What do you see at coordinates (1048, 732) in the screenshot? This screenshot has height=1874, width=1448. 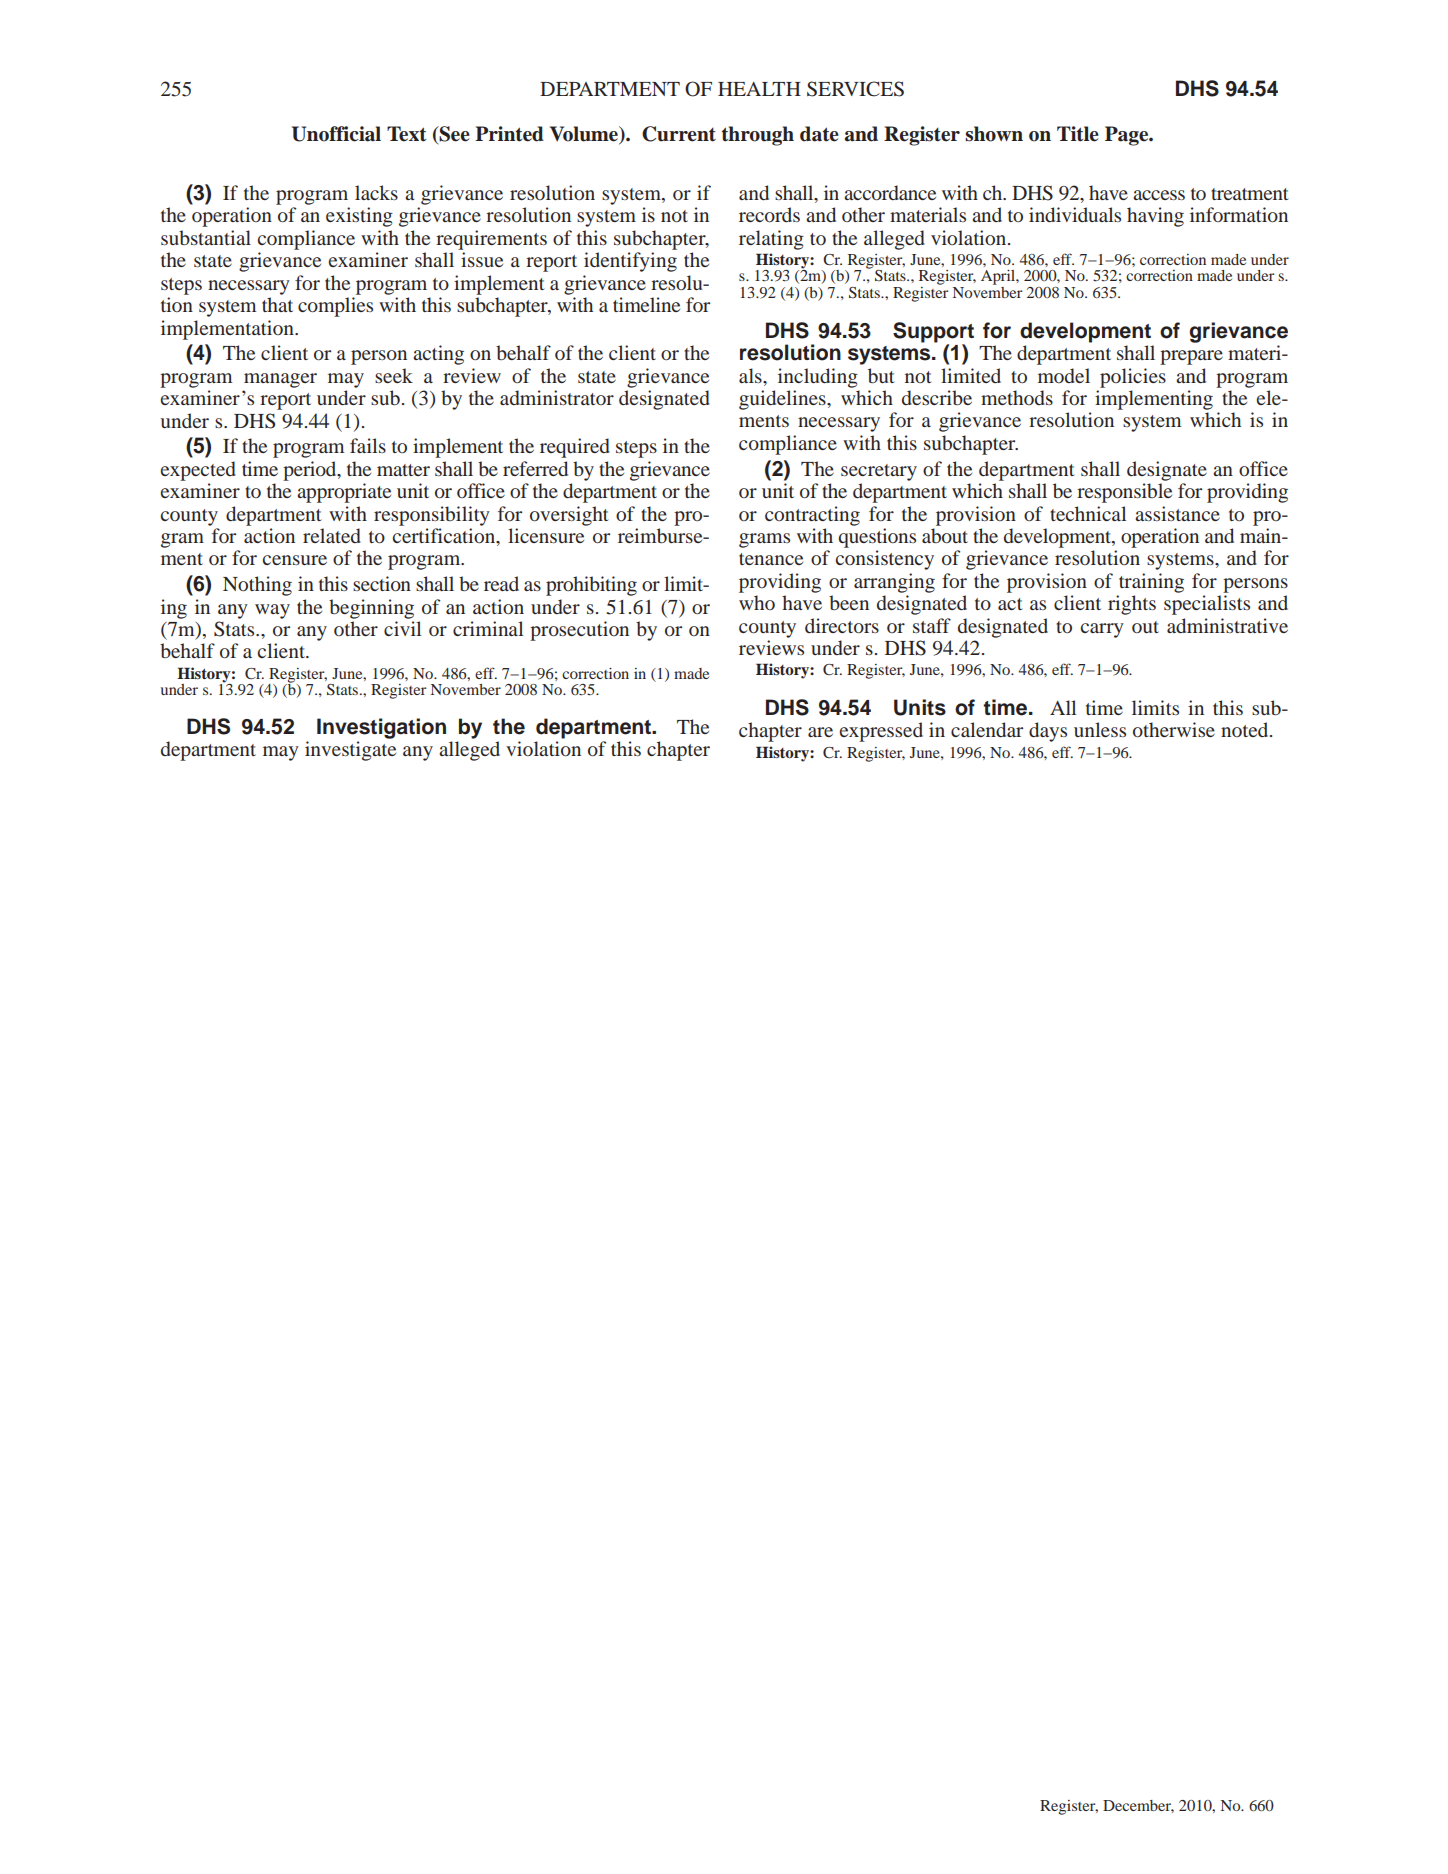 I see `days` at bounding box center [1048, 732].
